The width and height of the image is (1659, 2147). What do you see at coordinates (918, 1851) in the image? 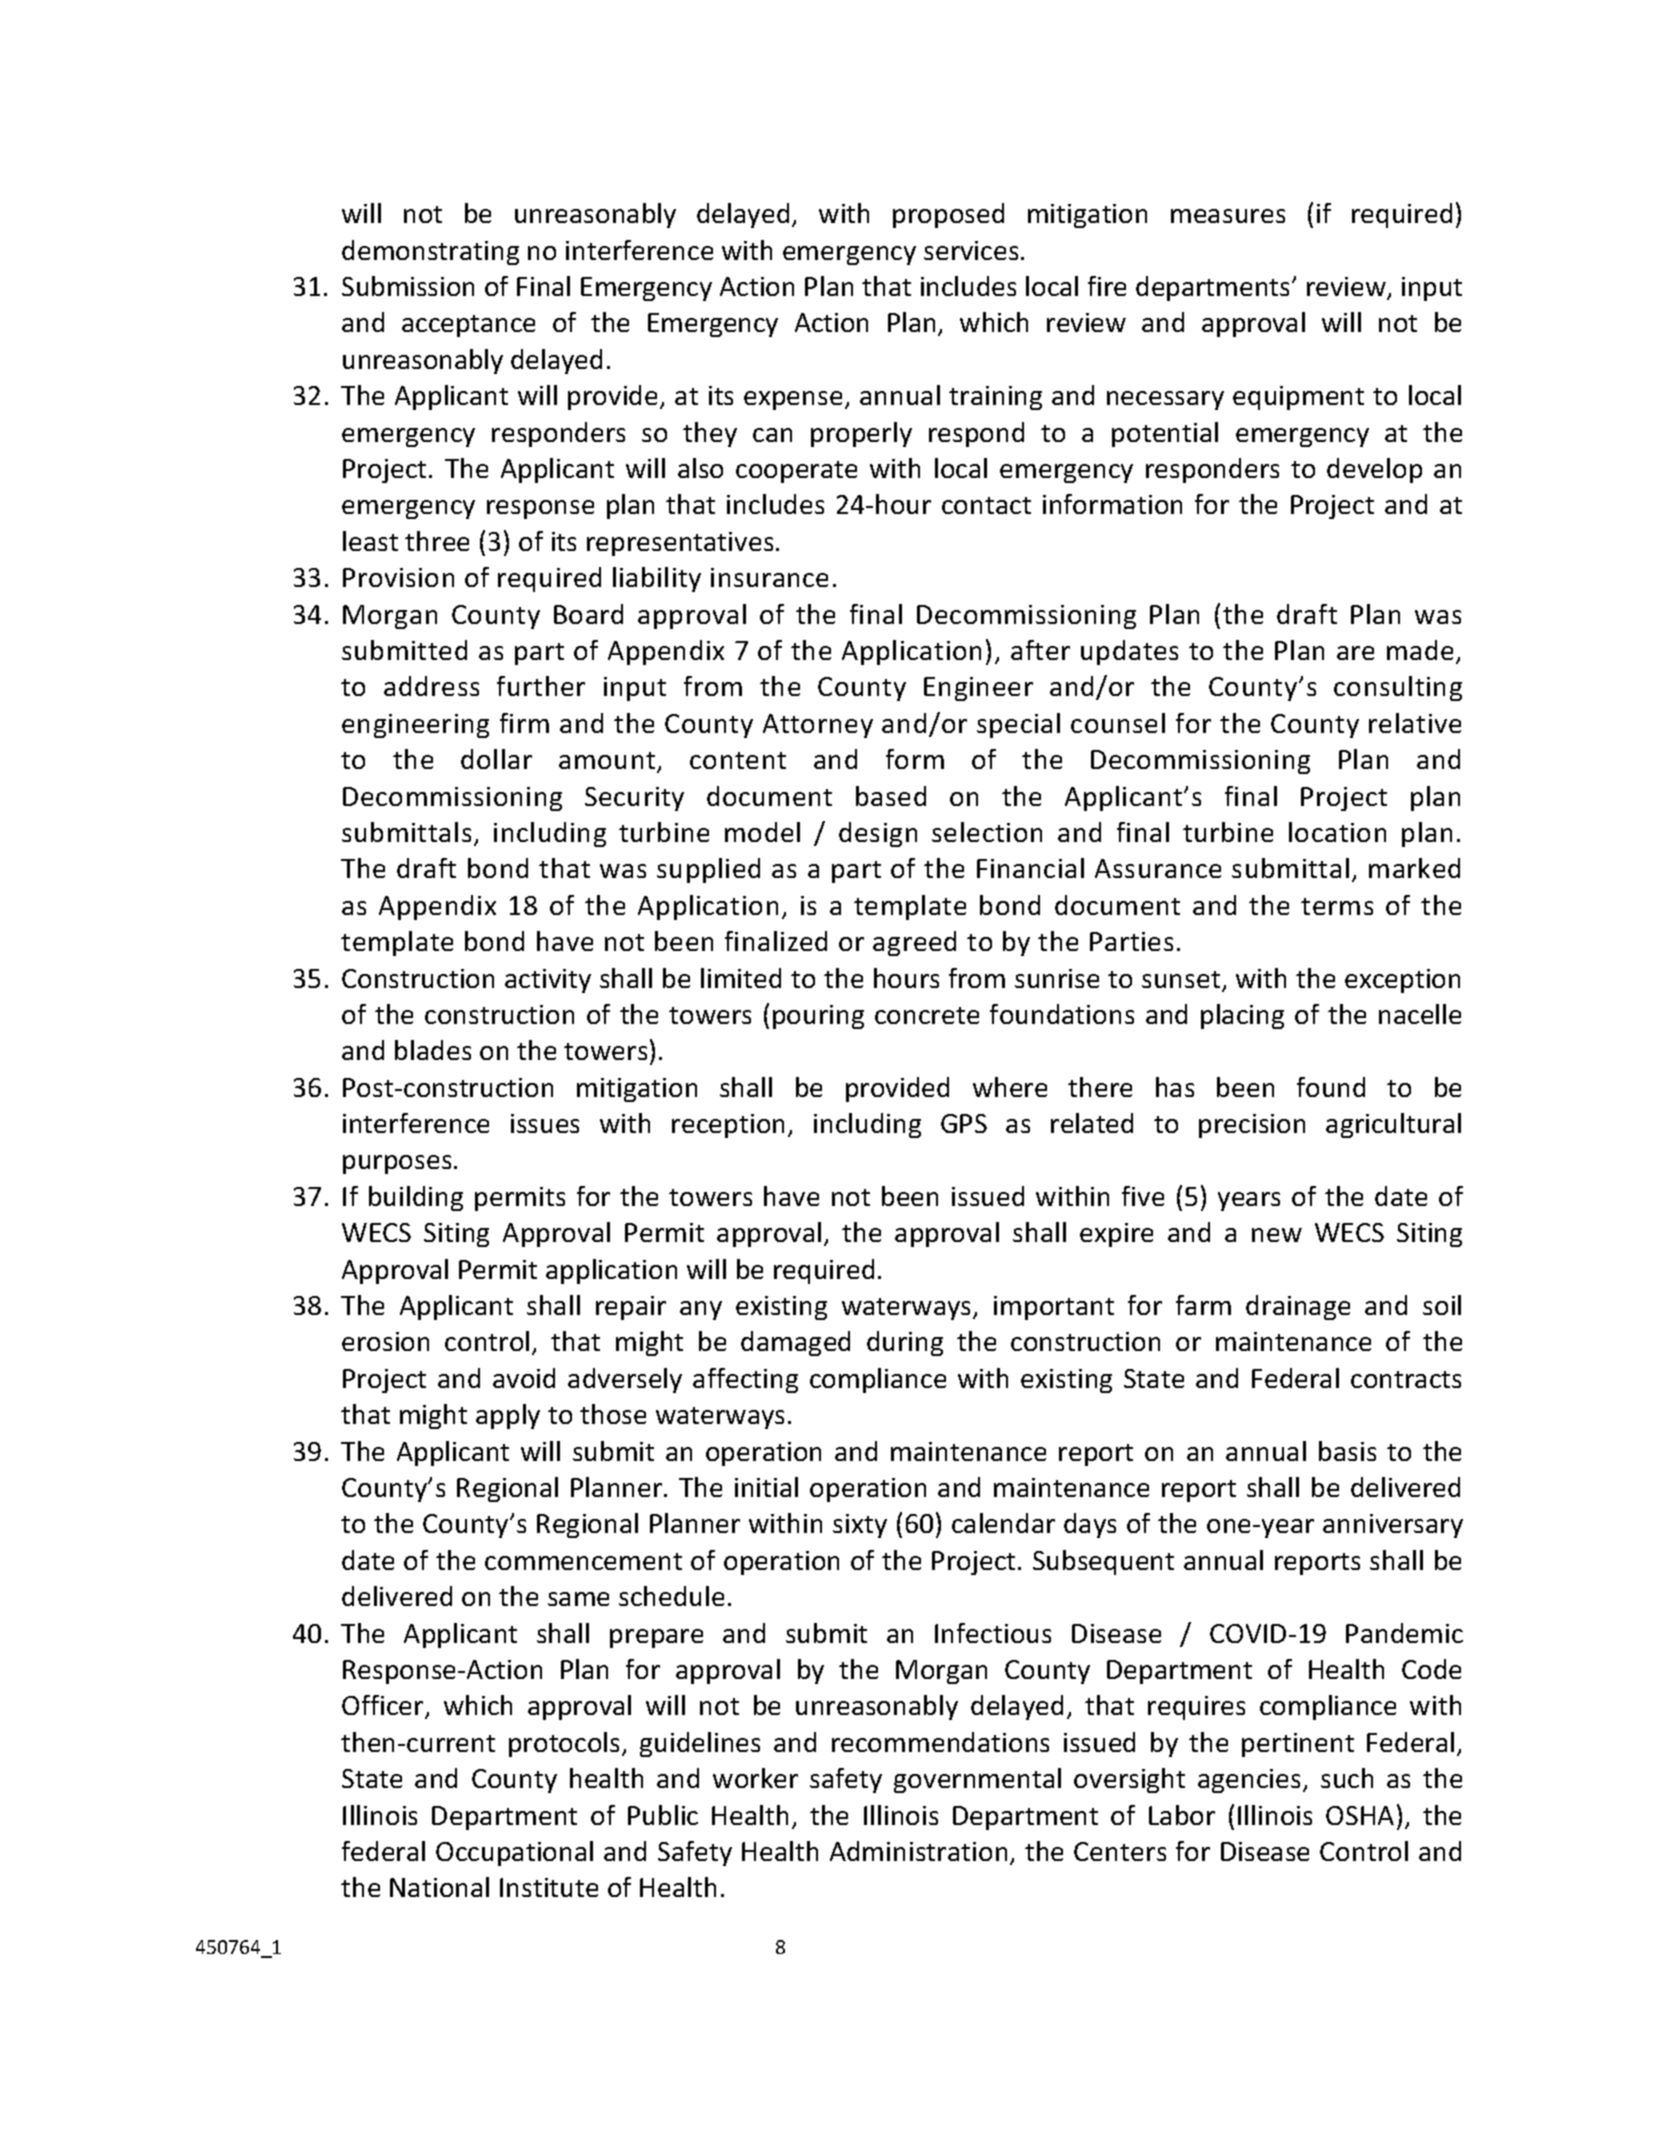
I see `Administration` at bounding box center [918, 1851].
